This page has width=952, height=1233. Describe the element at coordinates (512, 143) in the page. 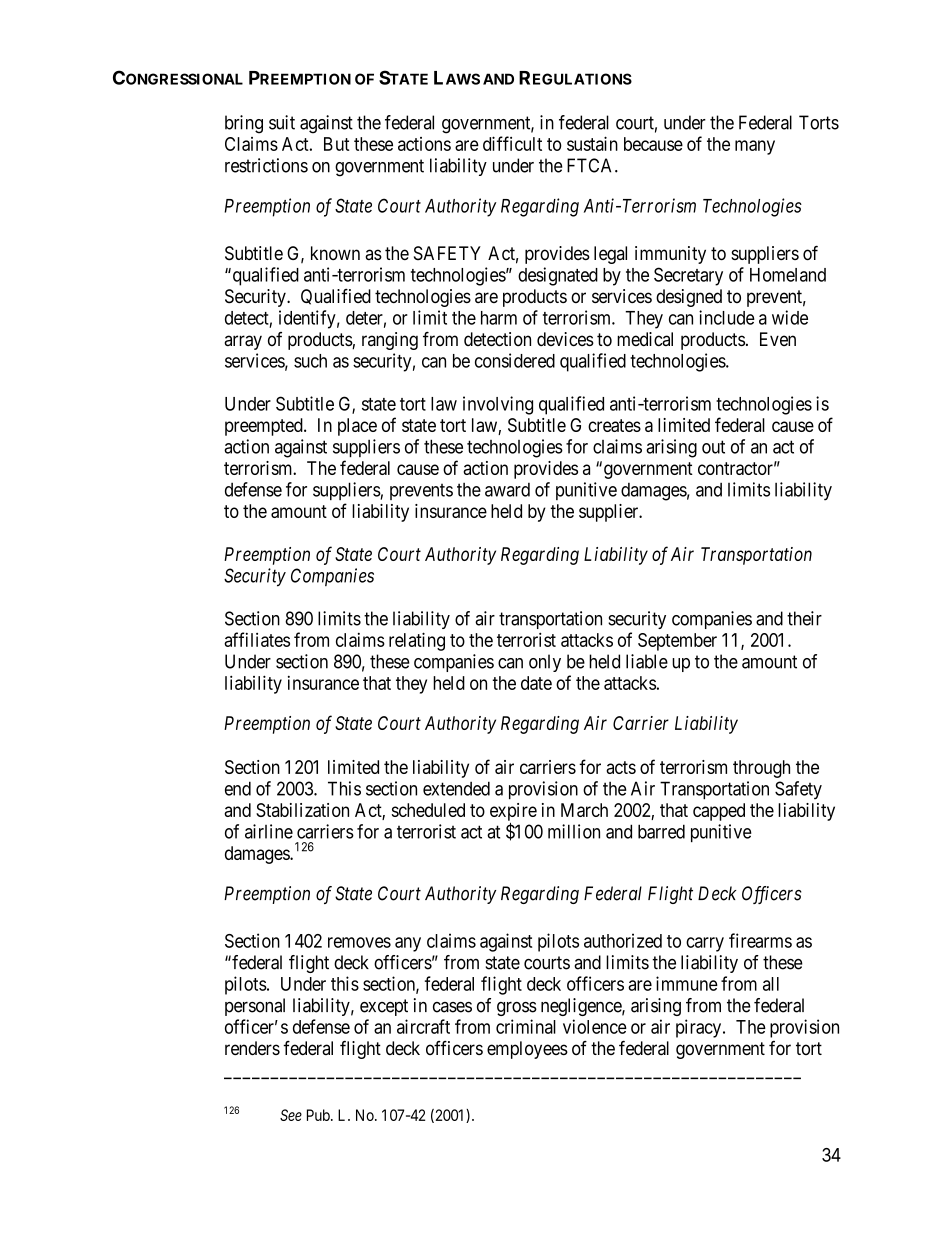

I see `difficult` at that location.
